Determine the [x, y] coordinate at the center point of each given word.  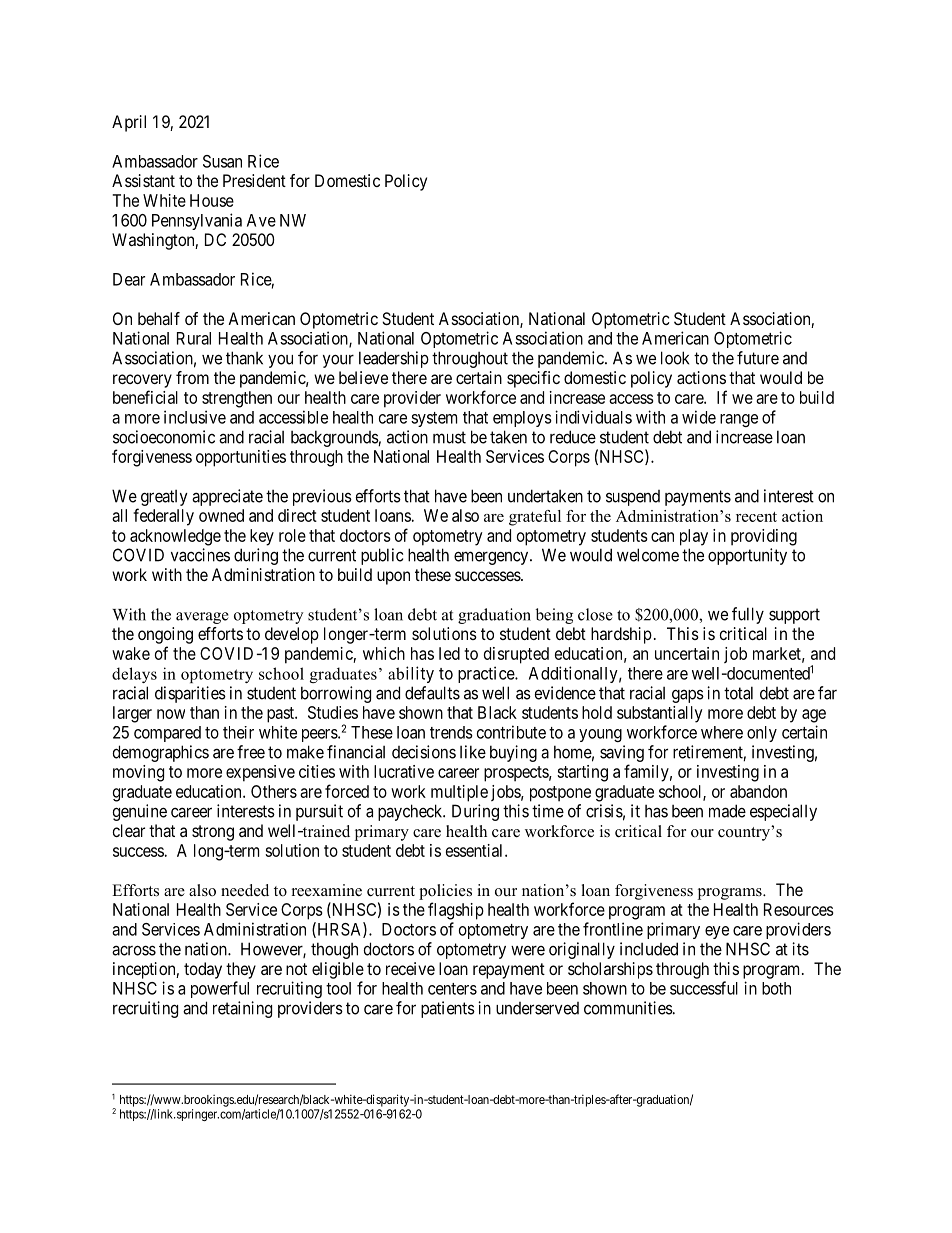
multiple [459, 793]
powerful [220, 989]
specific [533, 379]
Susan [222, 161]
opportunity [747, 556]
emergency [492, 558]
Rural [194, 338]
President [254, 180]
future [758, 358]
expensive [260, 773]
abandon [758, 791]
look [675, 358]
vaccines [200, 555]
